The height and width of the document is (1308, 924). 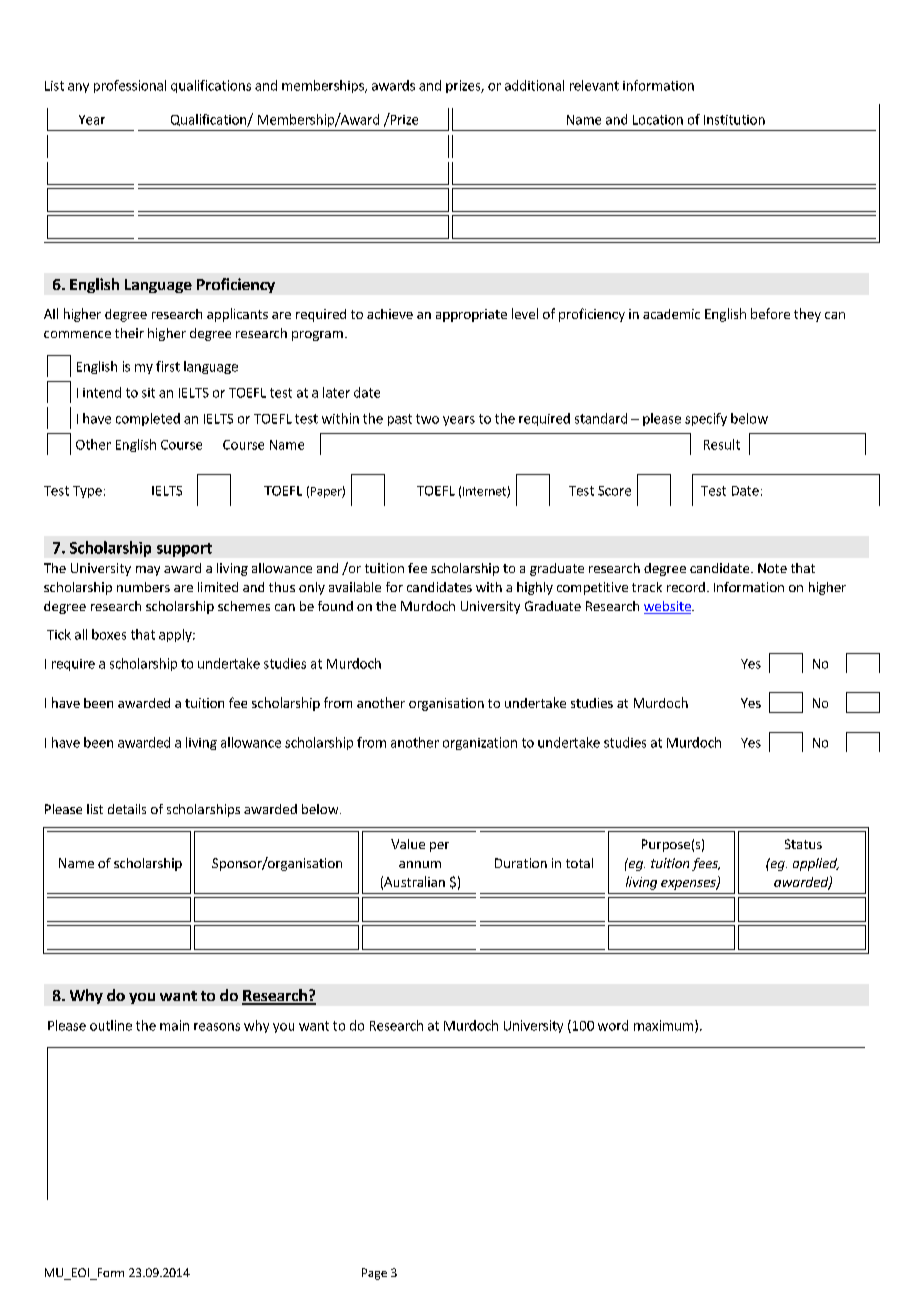 What do you see at coordinates (706, 864) in the document?
I see `fees` at bounding box center [706, 864].
